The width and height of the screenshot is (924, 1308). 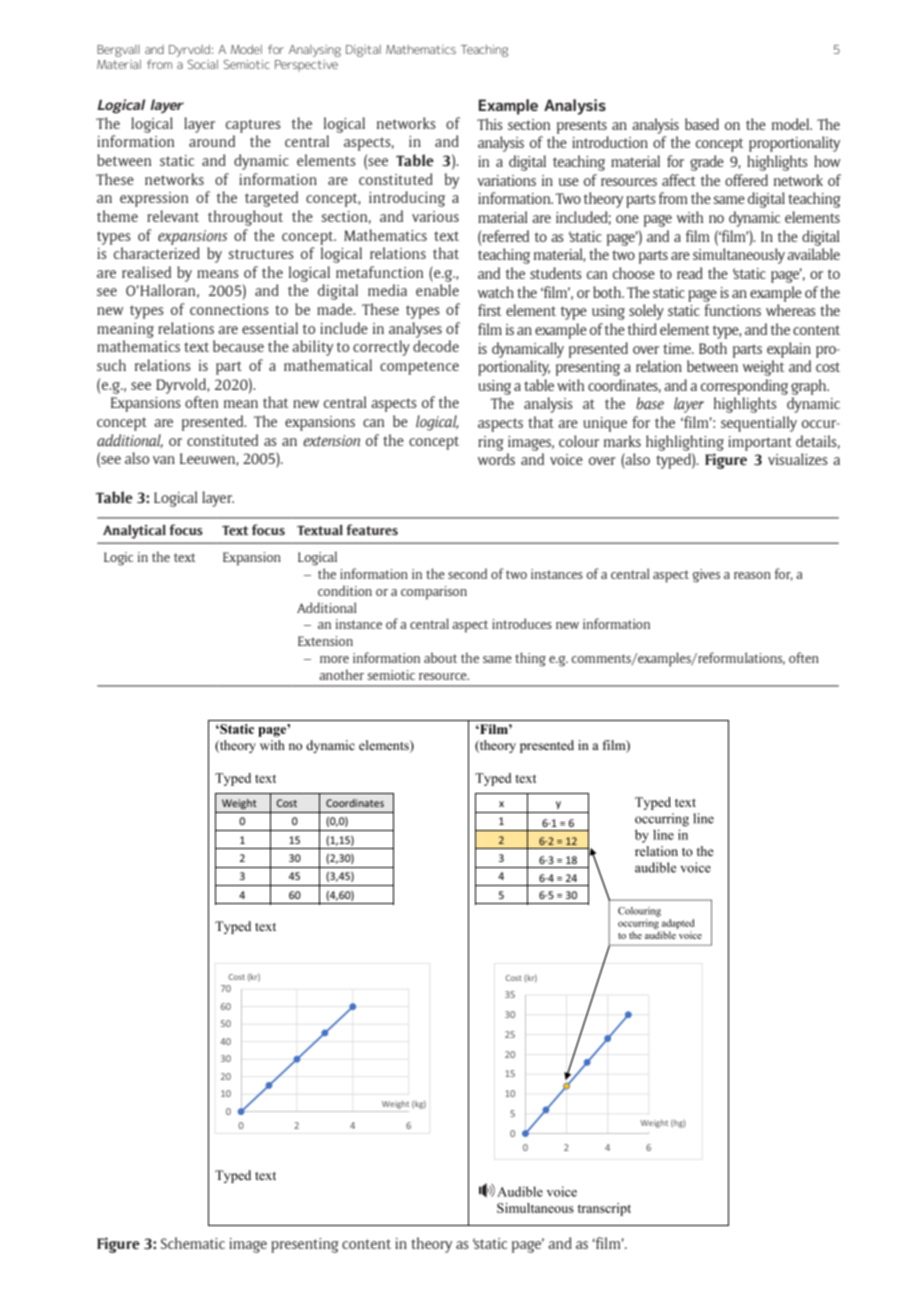 What do you see at coordinates (706, 576) in the screenshot?
I see `gives` at bounding box center [706, 576].
